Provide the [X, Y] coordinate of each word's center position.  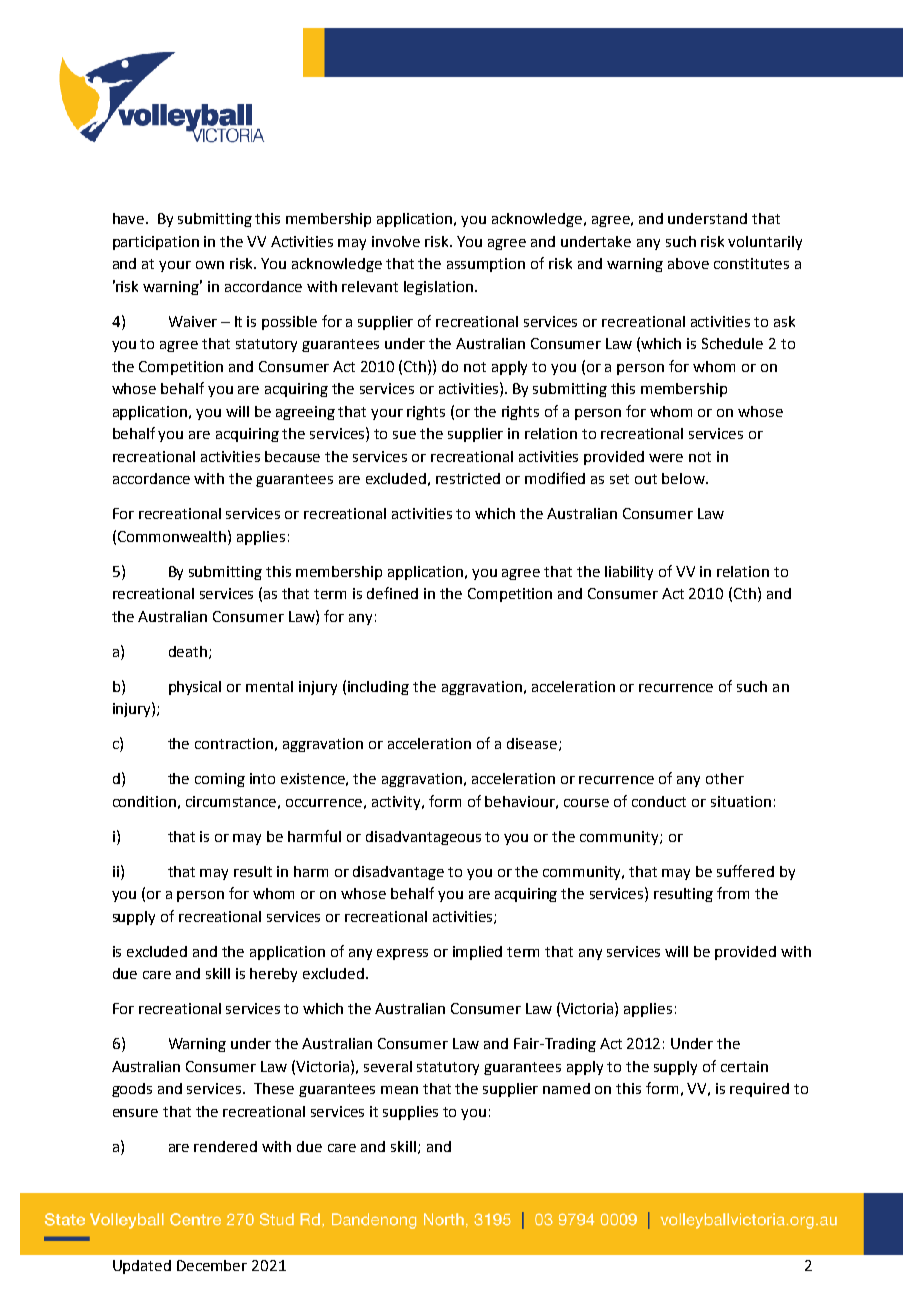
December [212, 1265]
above [688, 263]
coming [220, 780]
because [292, 456]
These [274, 1088]
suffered [745, 871]
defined [392, 593]
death [188, 651]
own [210, 265]
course [586, 803]
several [388, 1066]
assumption [486, 265]
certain [744, 1066]
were [666, 458]
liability [629, 573]
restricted [468, 478]
